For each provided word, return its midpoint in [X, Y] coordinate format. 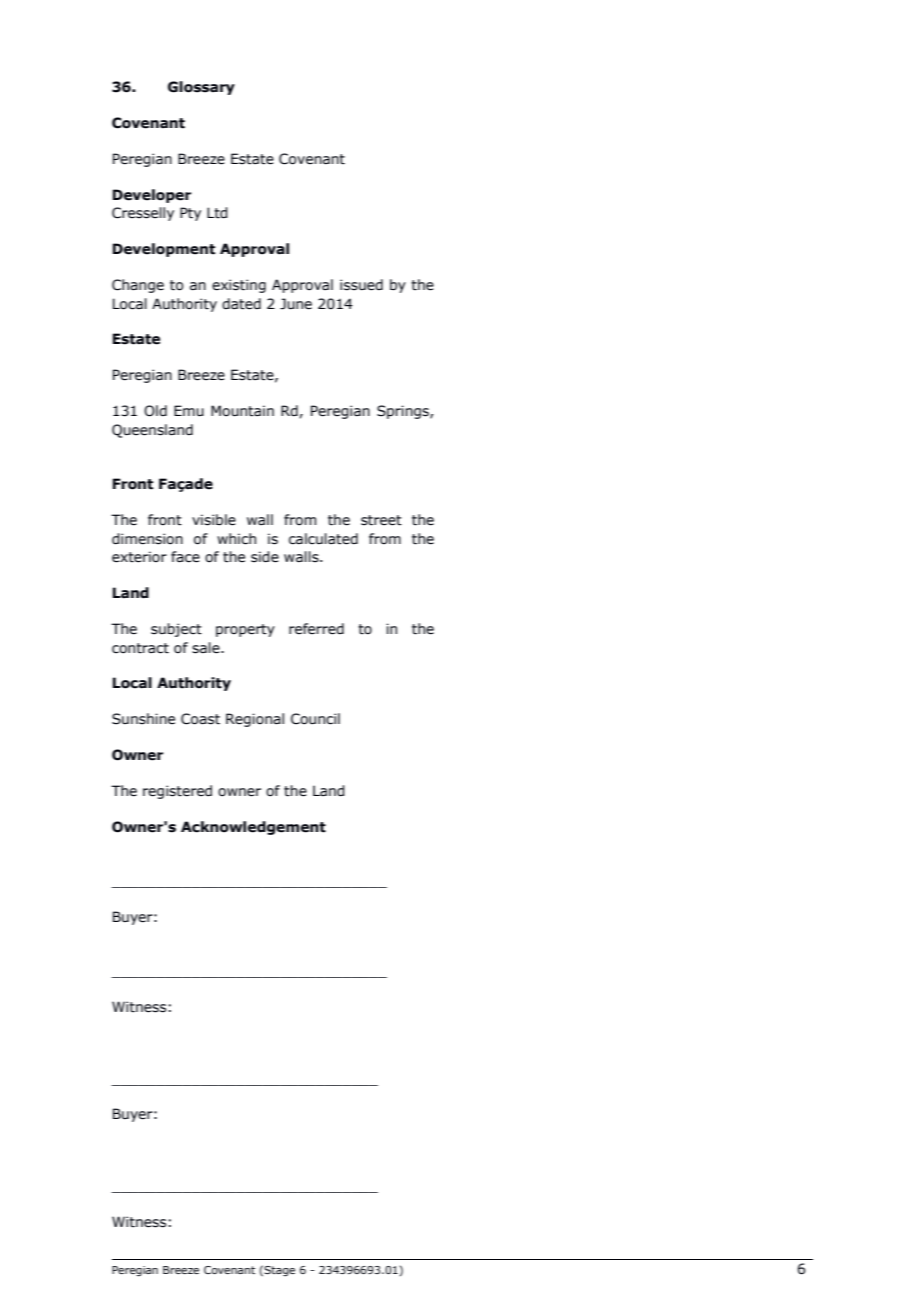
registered [177, 792]
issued [361, 285]
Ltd [217, 213]
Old [155, 411]
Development [164, 250]
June [296, 304]
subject [176, 630]
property [245, 630]
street [381, 520]
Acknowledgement [253, 828]
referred [316, 629]
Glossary [201, 88]
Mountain [242, 411]
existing [239, 286]
